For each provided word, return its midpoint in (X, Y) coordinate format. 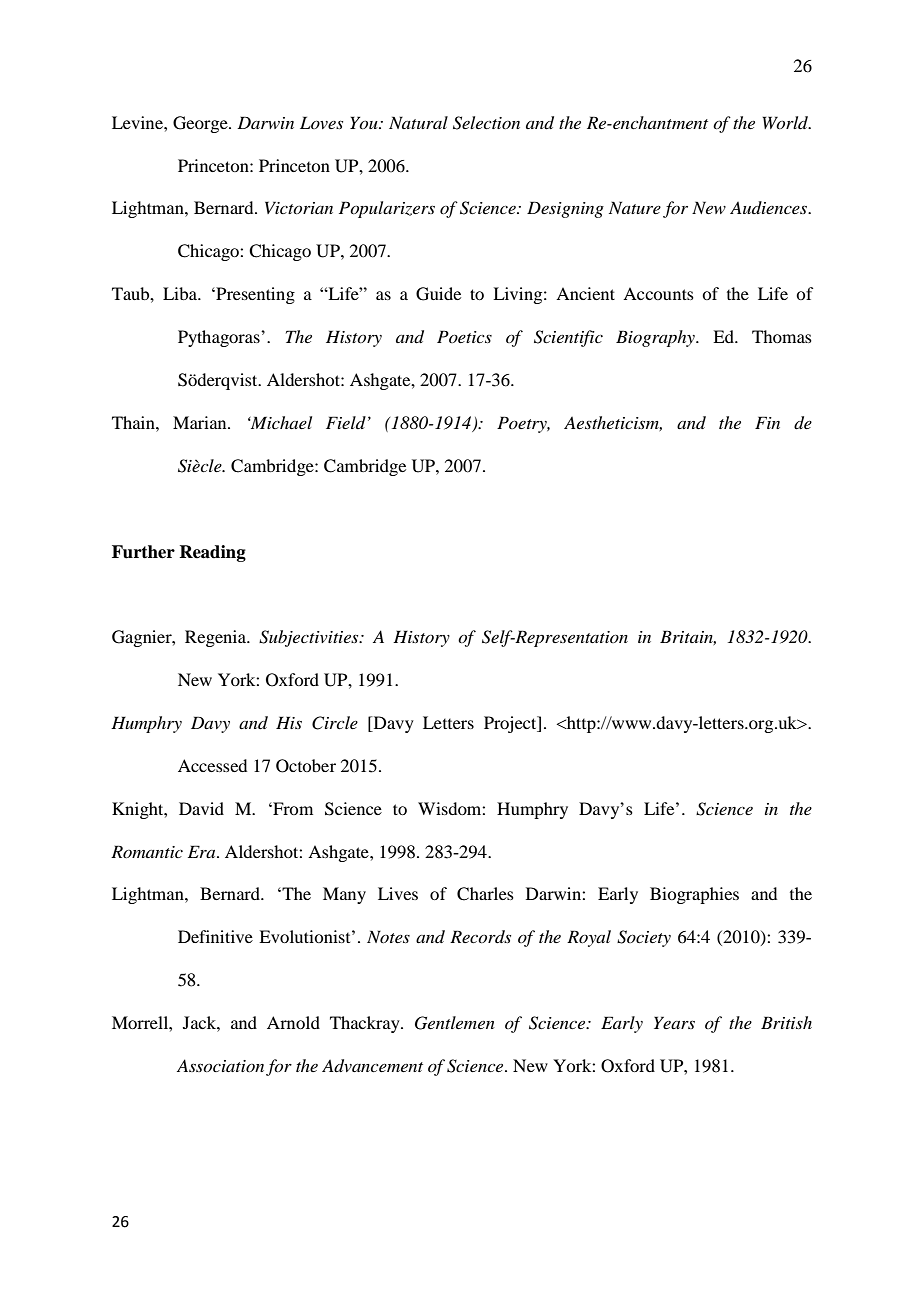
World (786, 122)
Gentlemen (455, 1023)
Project (511, 724)
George (201, 124)
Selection (486, 123)
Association (220, 1065)
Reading (212, 553)
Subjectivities (310, 638)
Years (674, 1022)
